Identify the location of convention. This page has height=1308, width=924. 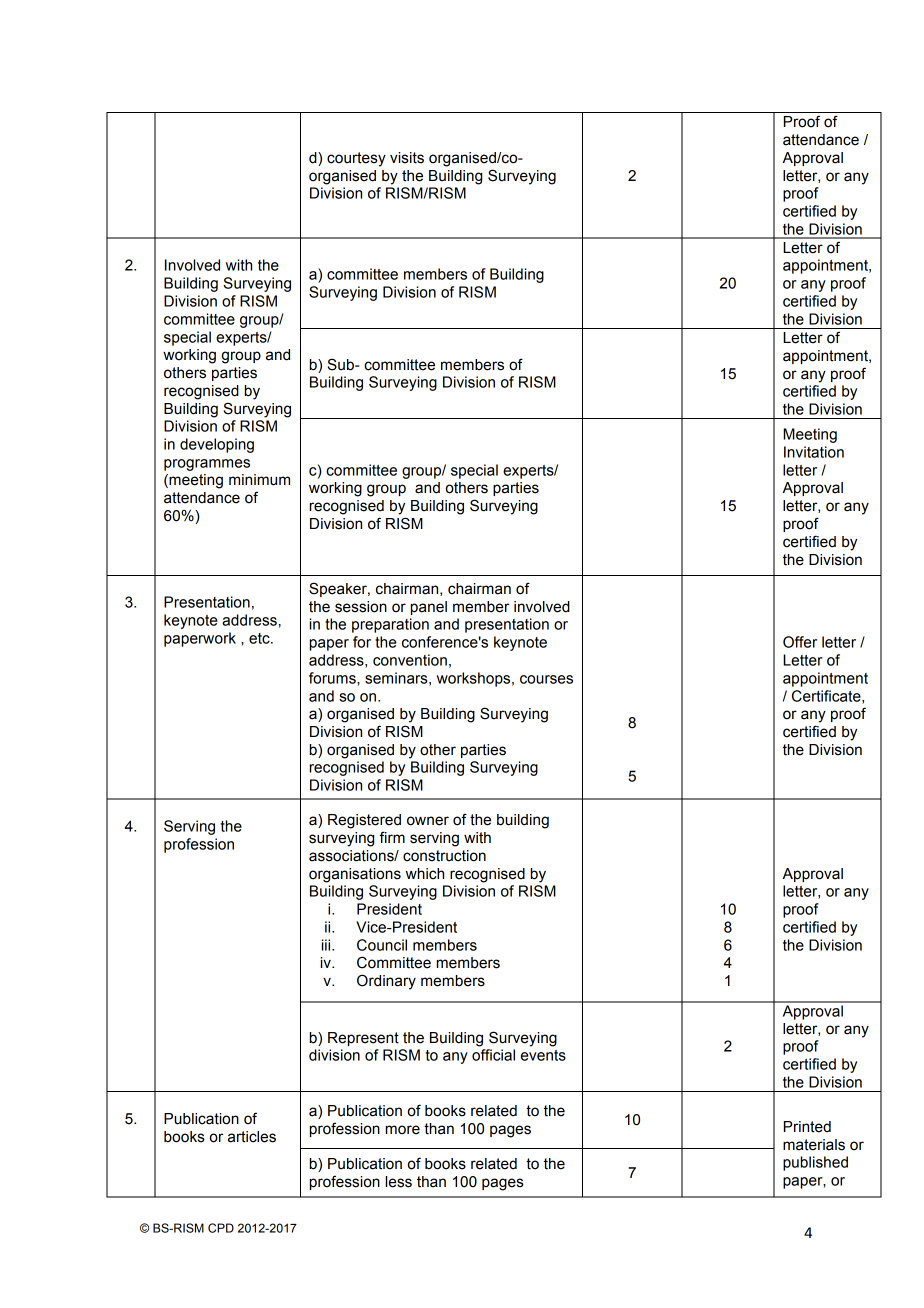
(410, 660).
